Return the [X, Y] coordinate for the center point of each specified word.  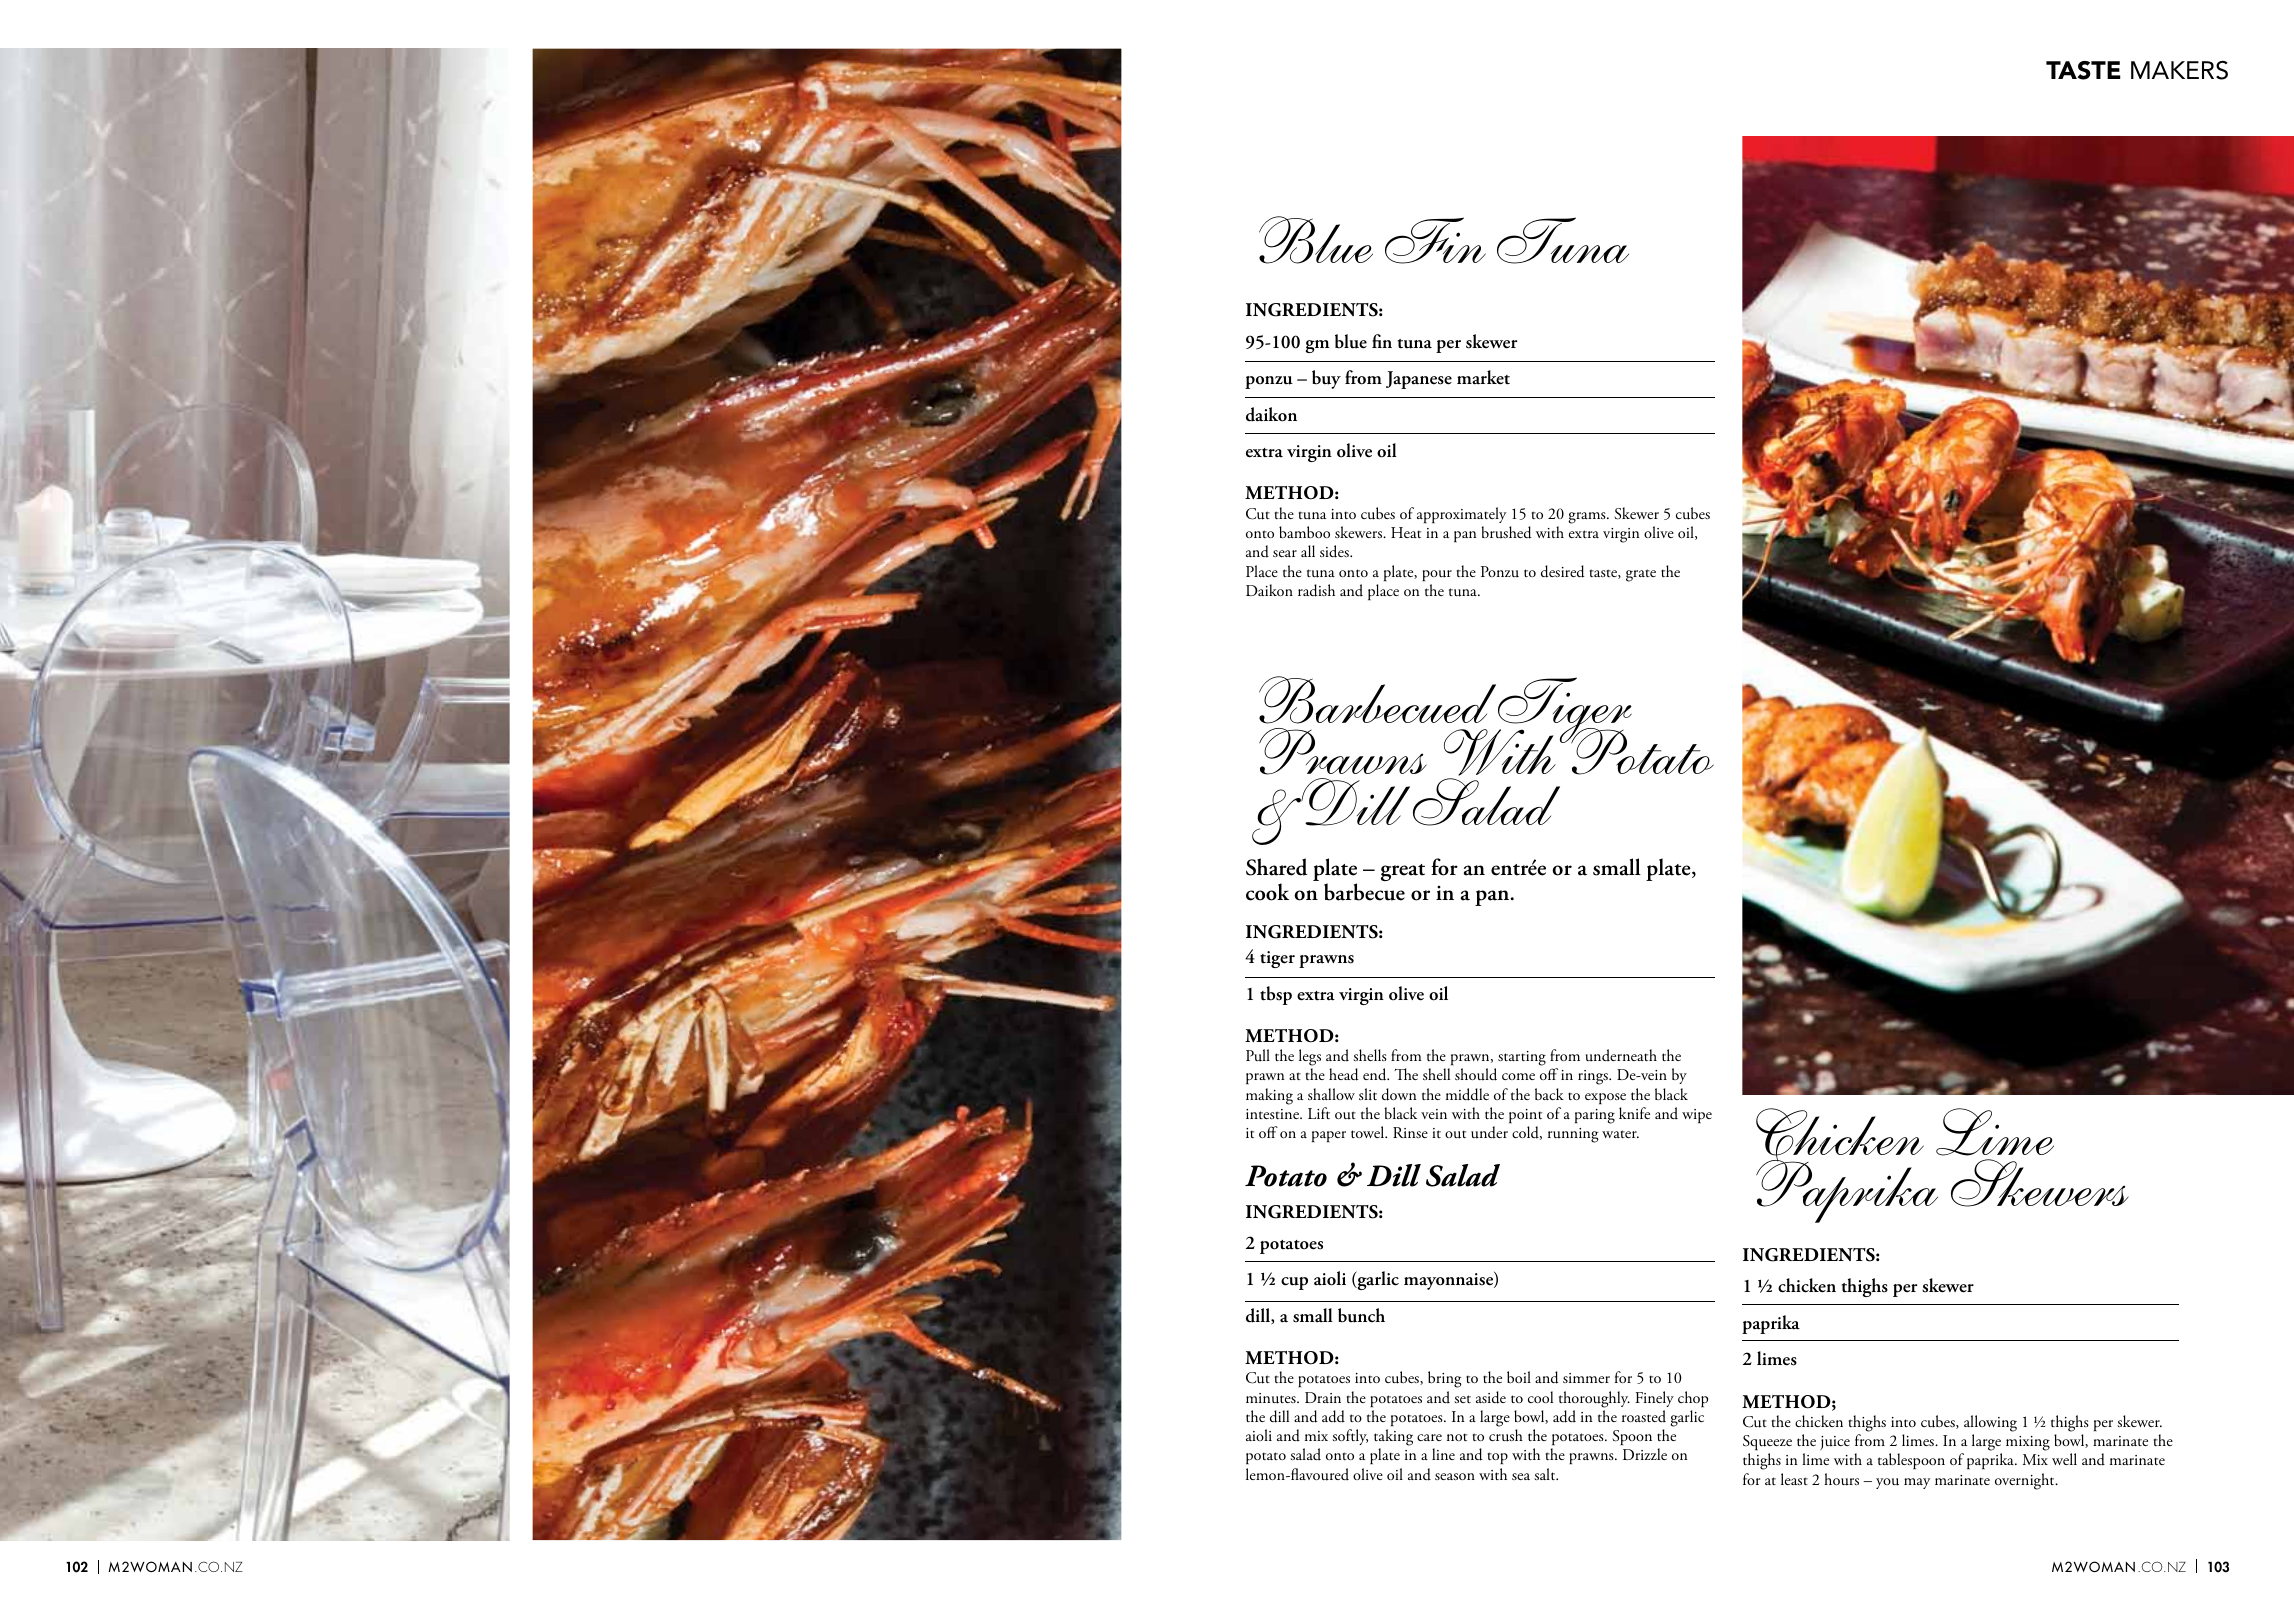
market [1483, 377]
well [2064, 1459]
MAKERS [2179, 70]
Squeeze [1767, 1443]
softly [1350, 1437]
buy [1326, 379]
